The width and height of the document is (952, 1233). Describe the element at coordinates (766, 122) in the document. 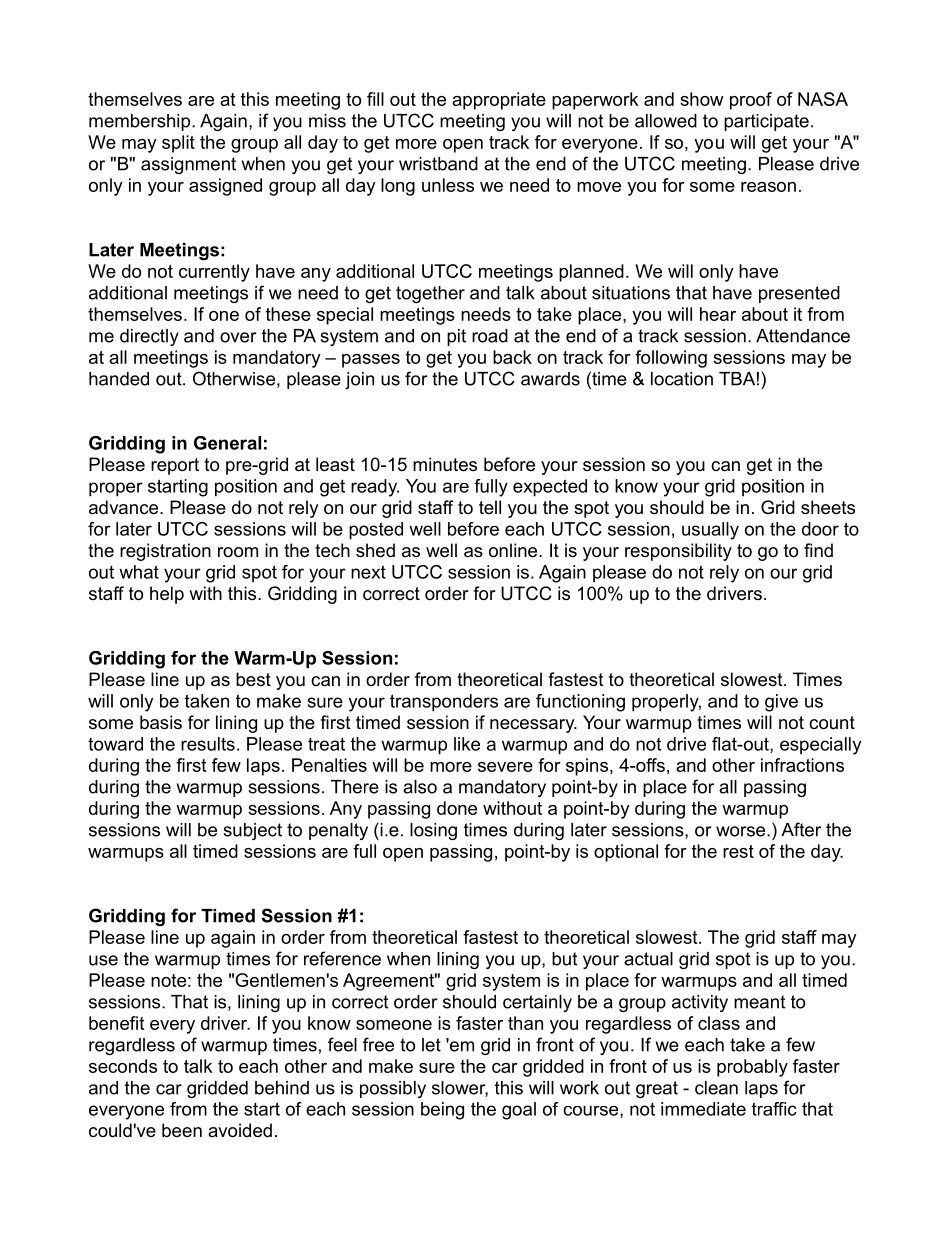

I see `participate` at that location.
